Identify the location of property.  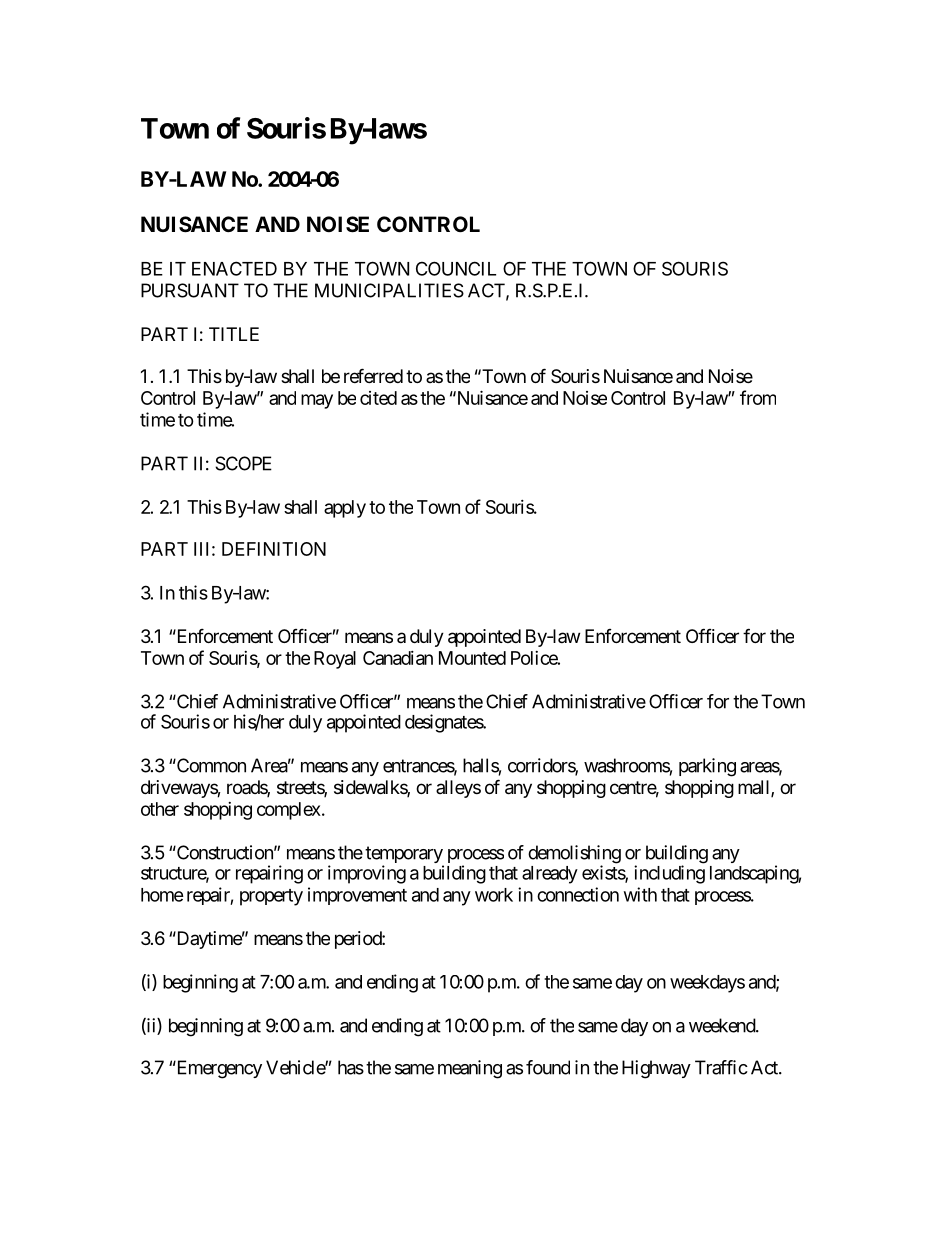
(271, 897).
